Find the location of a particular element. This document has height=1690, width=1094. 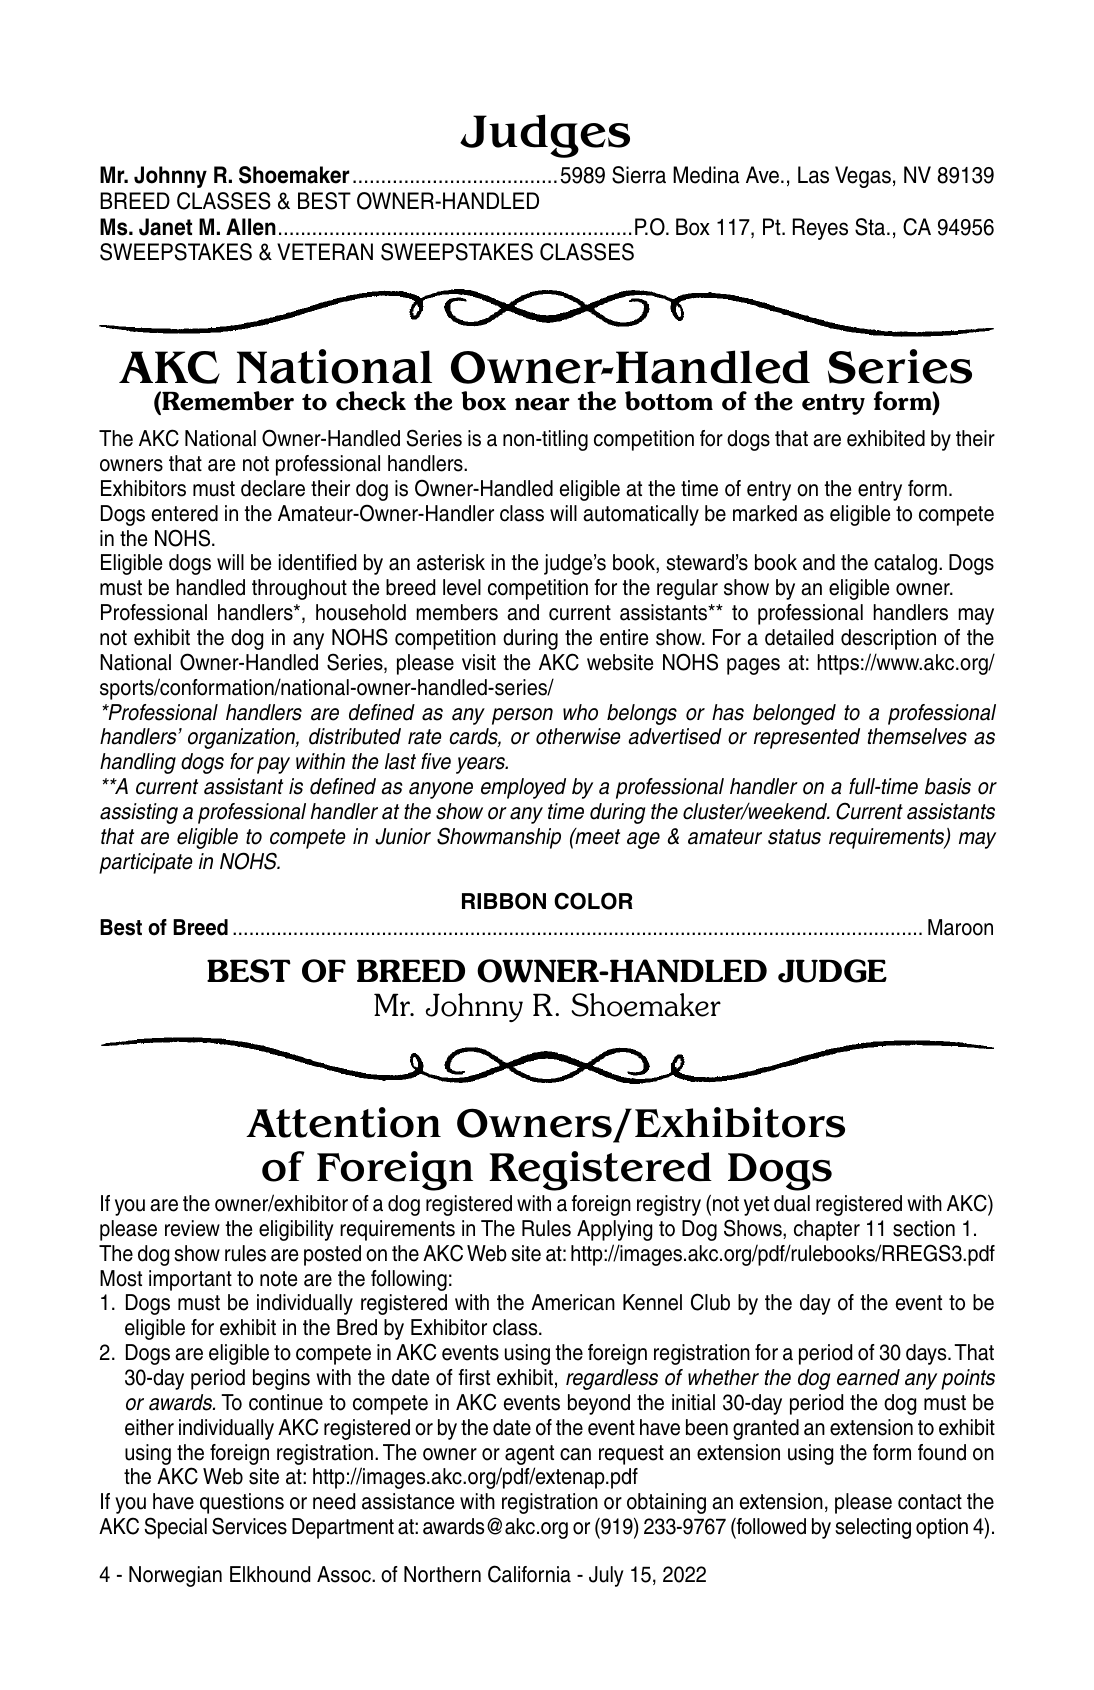

California is located at coordinates (529, 1574).
